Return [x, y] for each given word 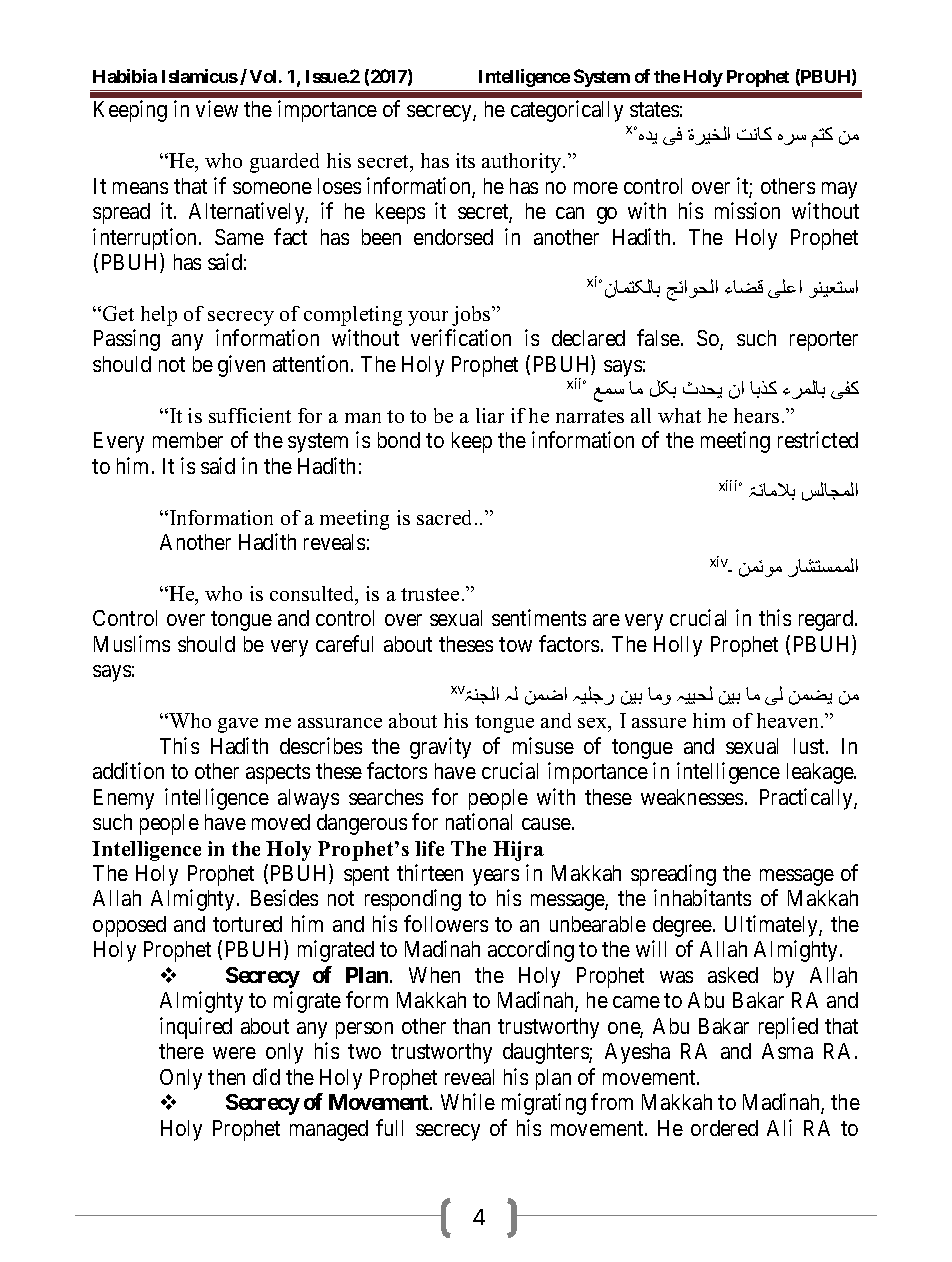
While [468, 1101]
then [226, 1077]
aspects [278, 774]
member [188, 440]
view [217, 108]
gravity [440, 748]
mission [747, 210]
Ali [779, 1127]
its [465, 160]
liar [490, 415]
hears [756, 415]
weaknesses [692, 797]
